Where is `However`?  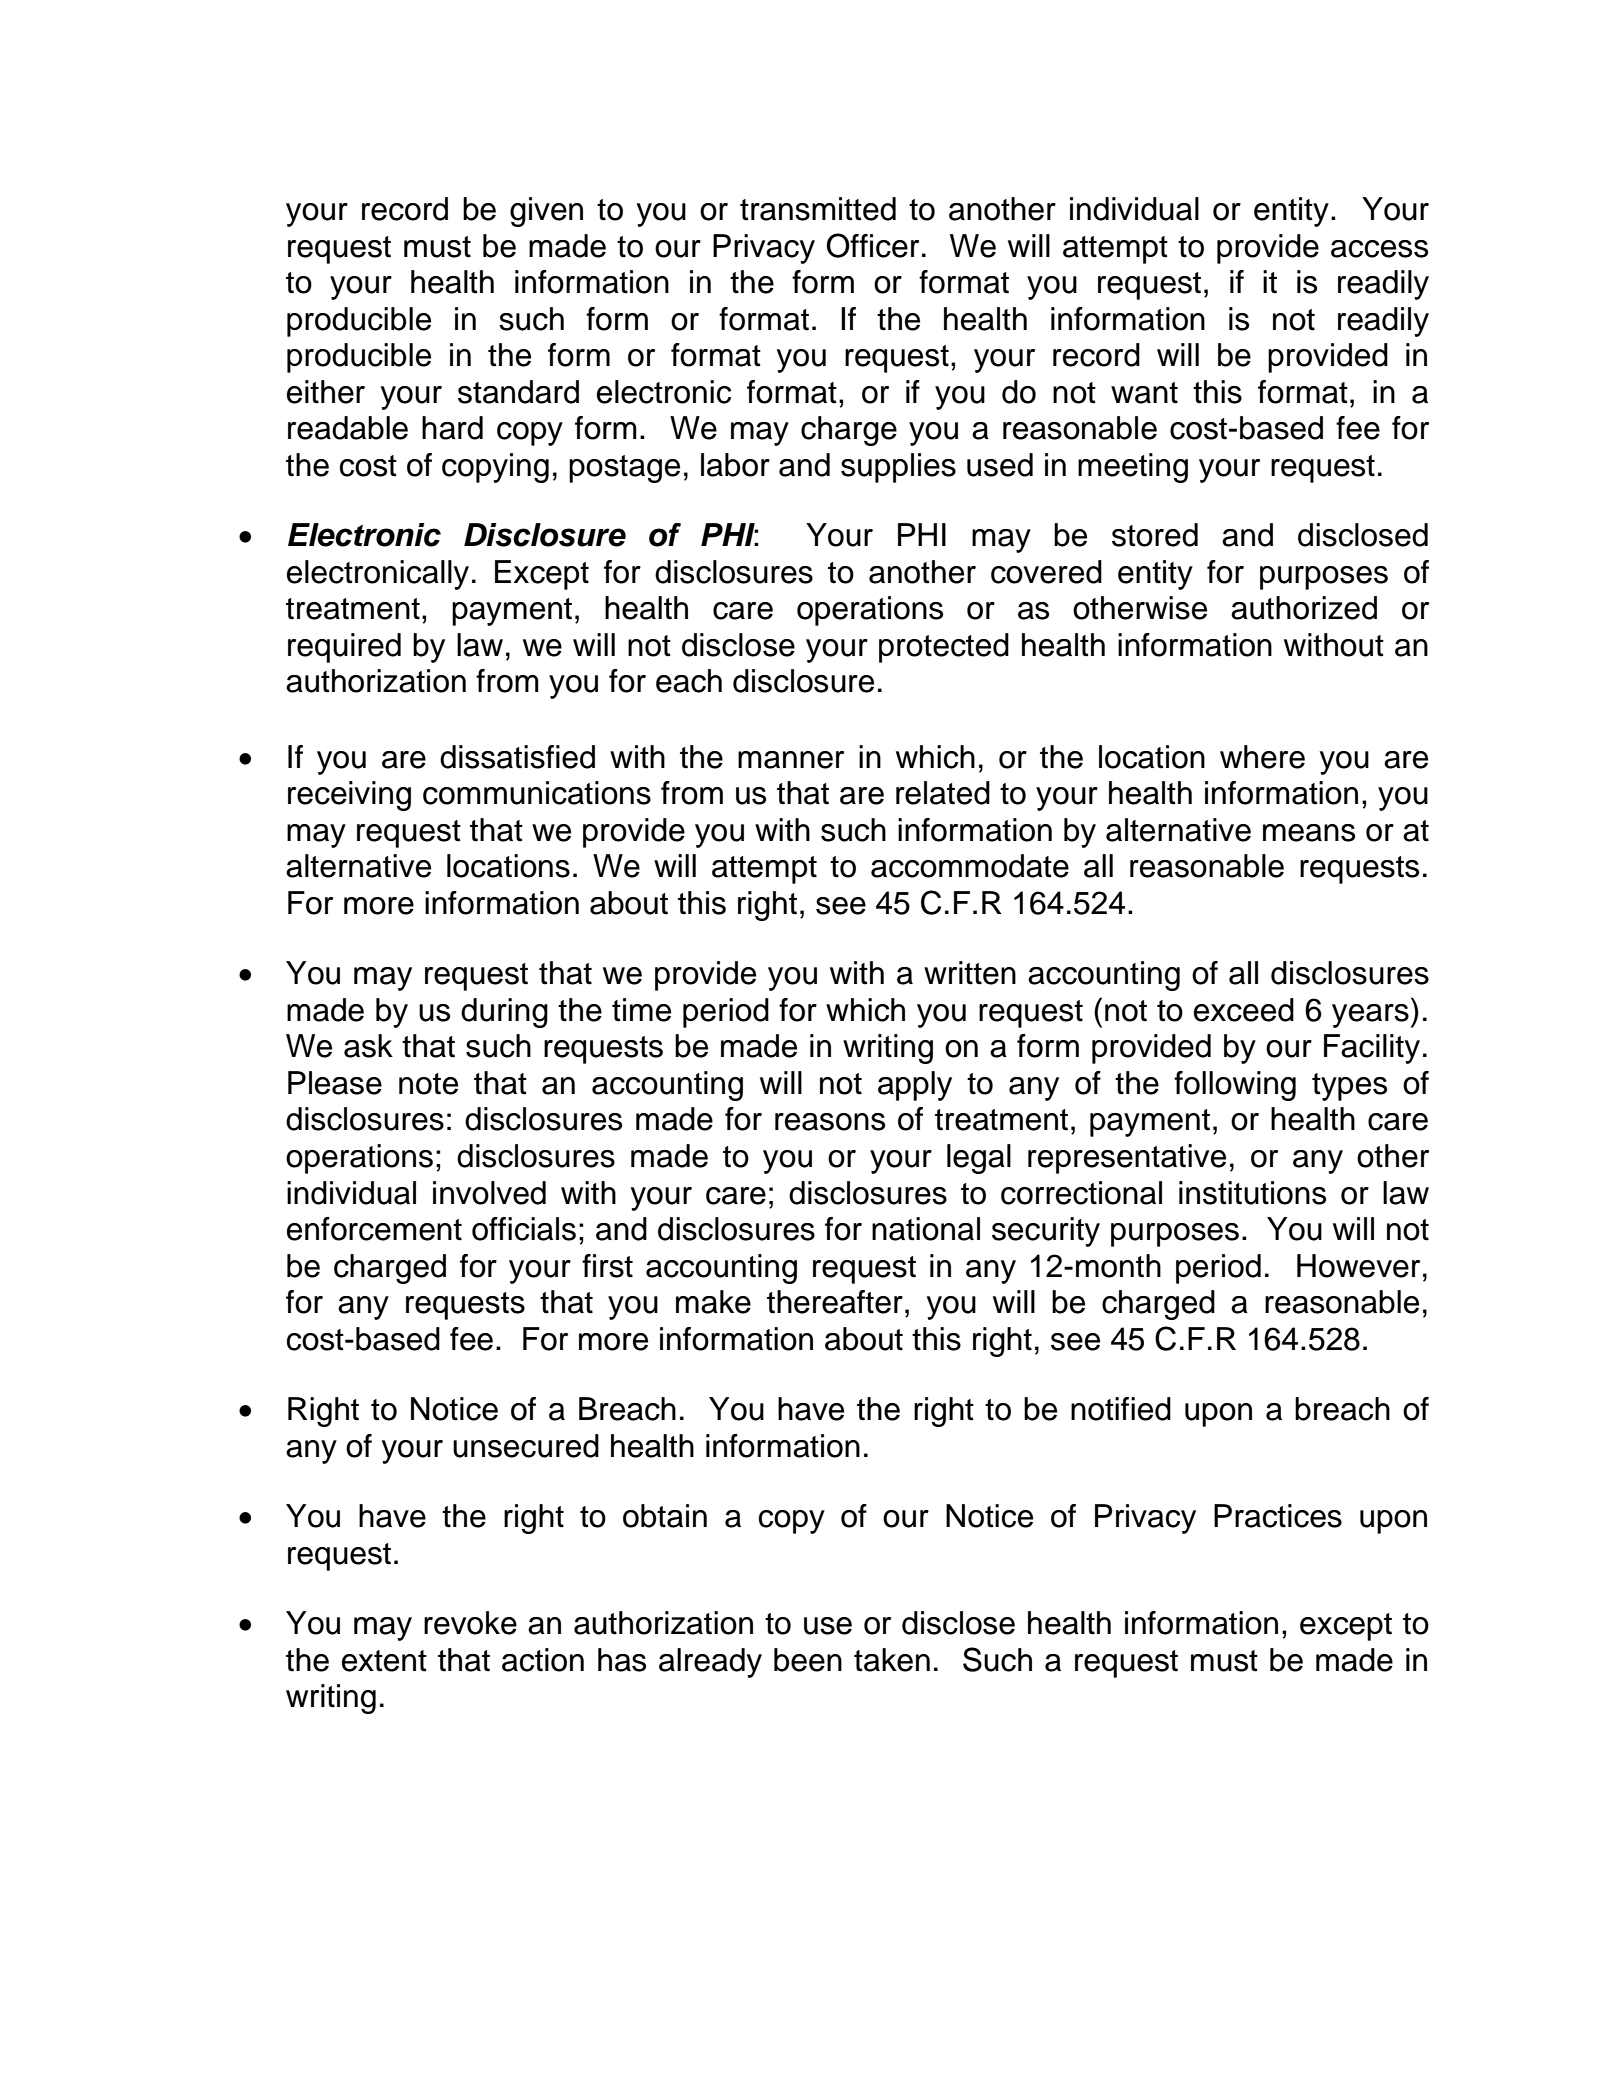 However is located at coordinates (1358, 1266).
